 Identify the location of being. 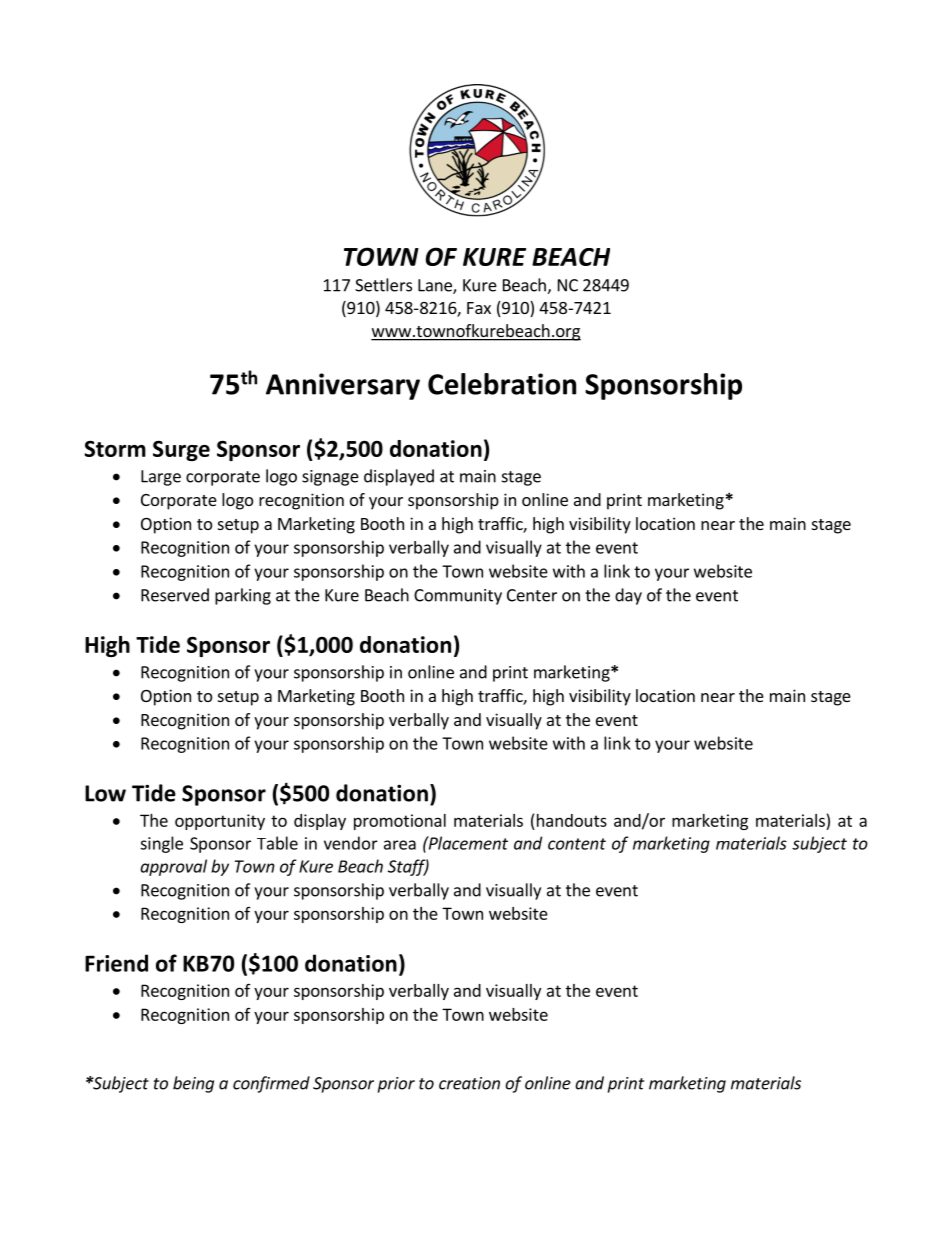
(193, 1084).
